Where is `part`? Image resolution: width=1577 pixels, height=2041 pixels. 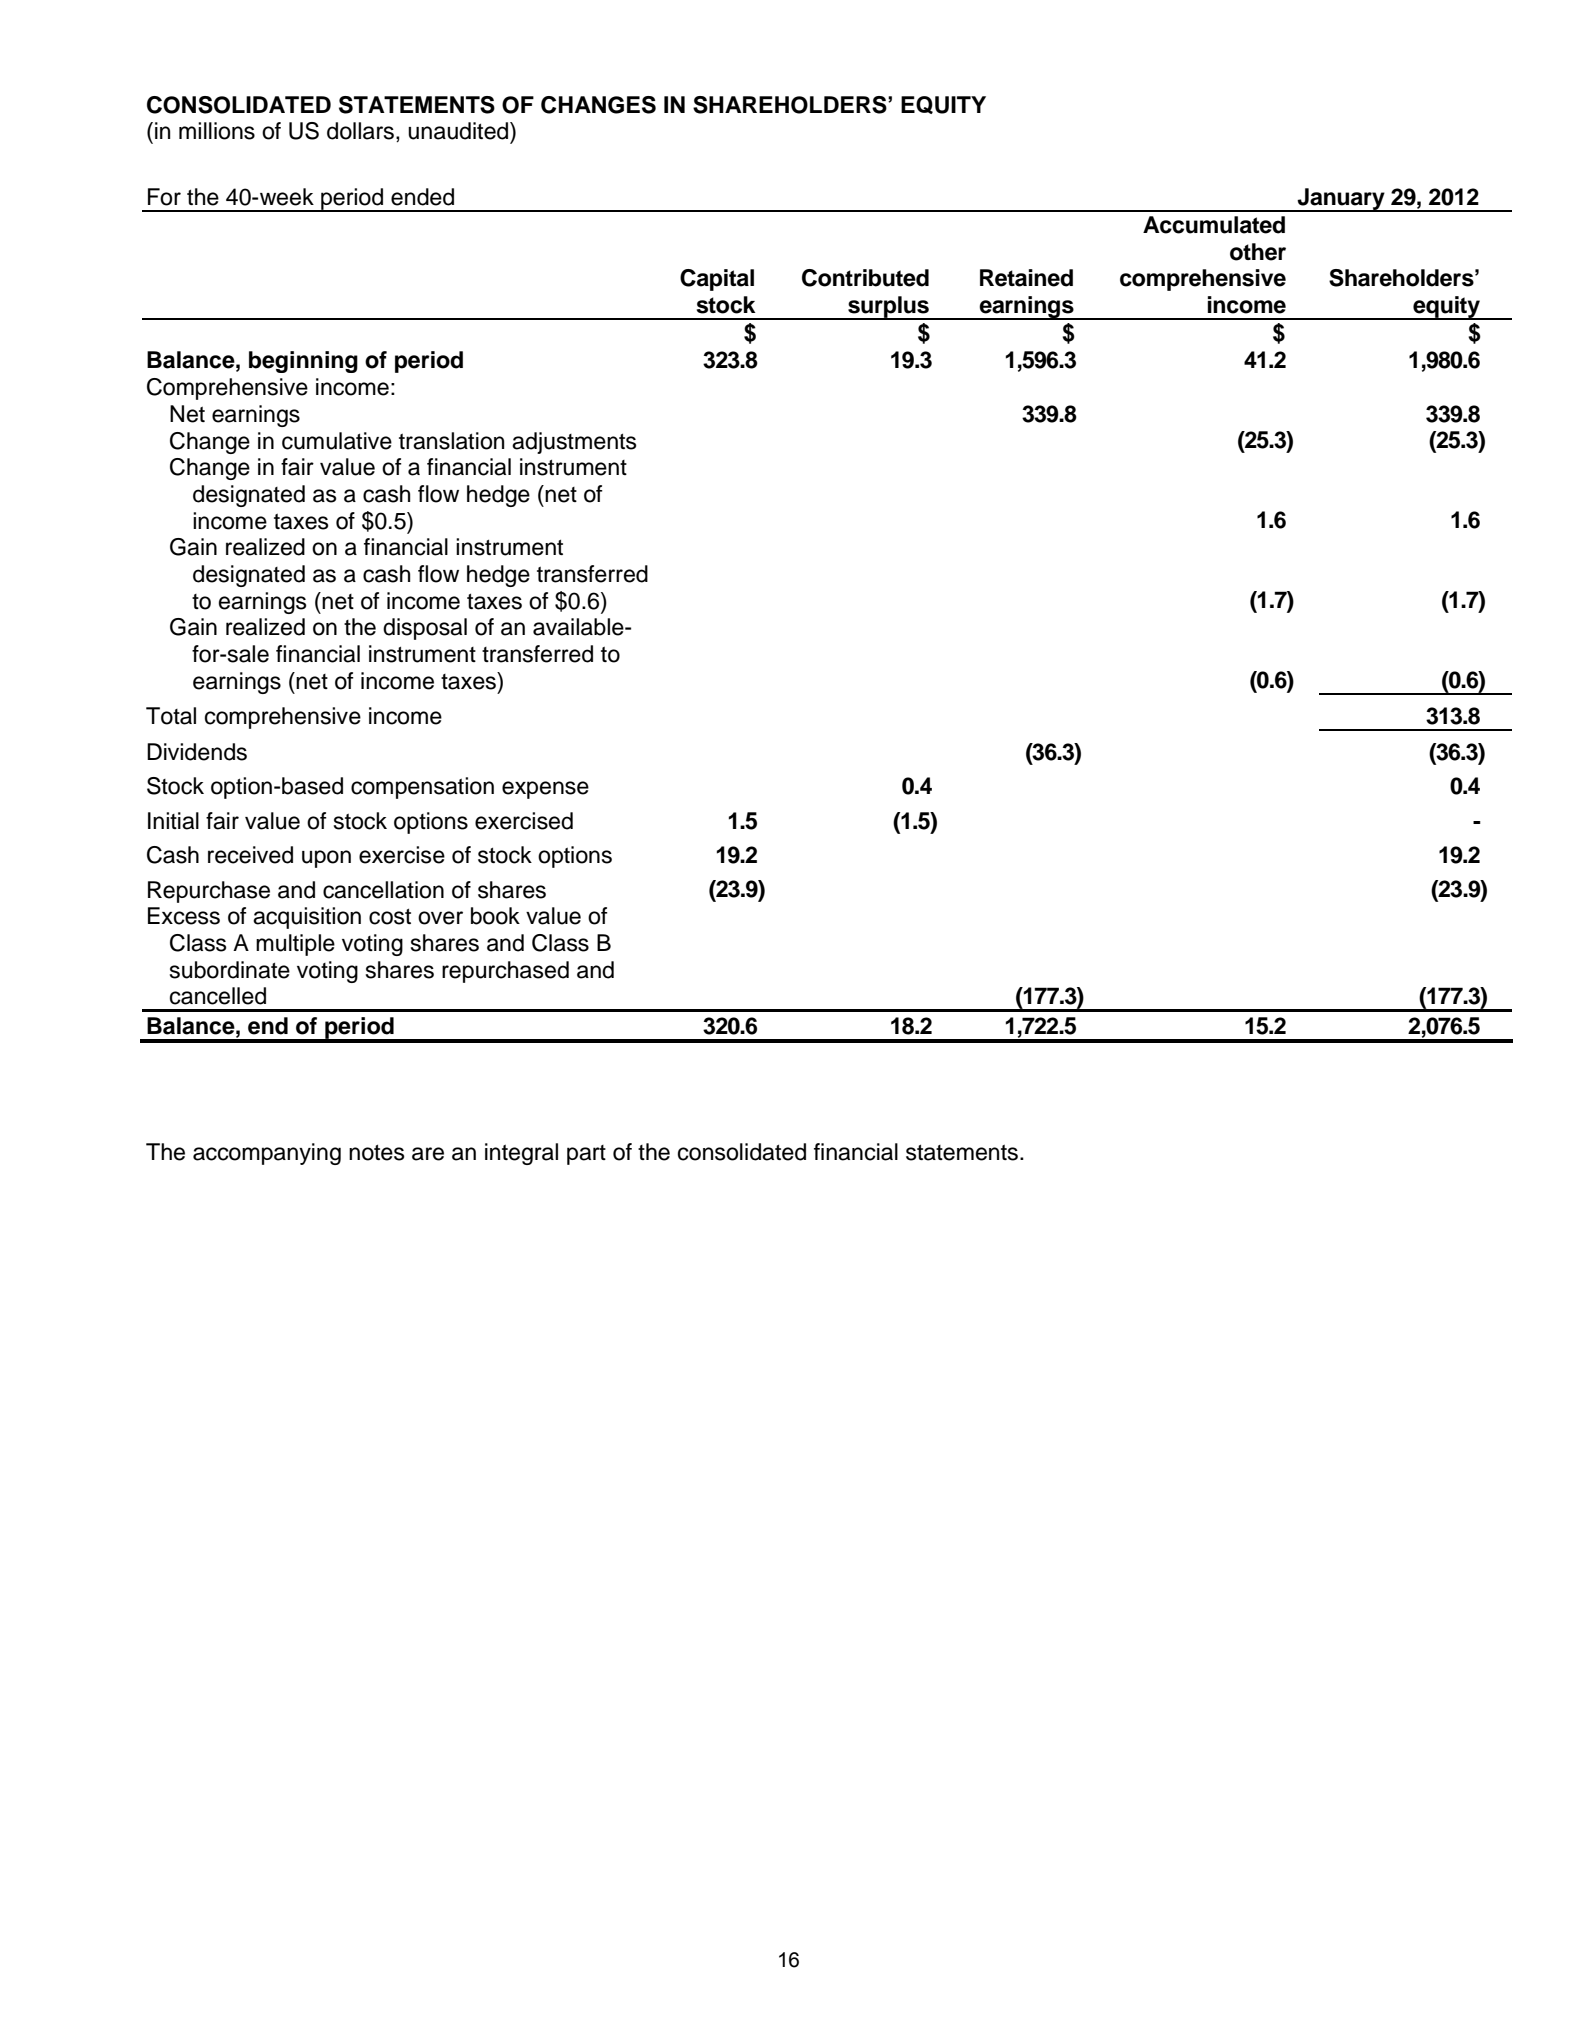
part is located at coordinates (586, 1155).
